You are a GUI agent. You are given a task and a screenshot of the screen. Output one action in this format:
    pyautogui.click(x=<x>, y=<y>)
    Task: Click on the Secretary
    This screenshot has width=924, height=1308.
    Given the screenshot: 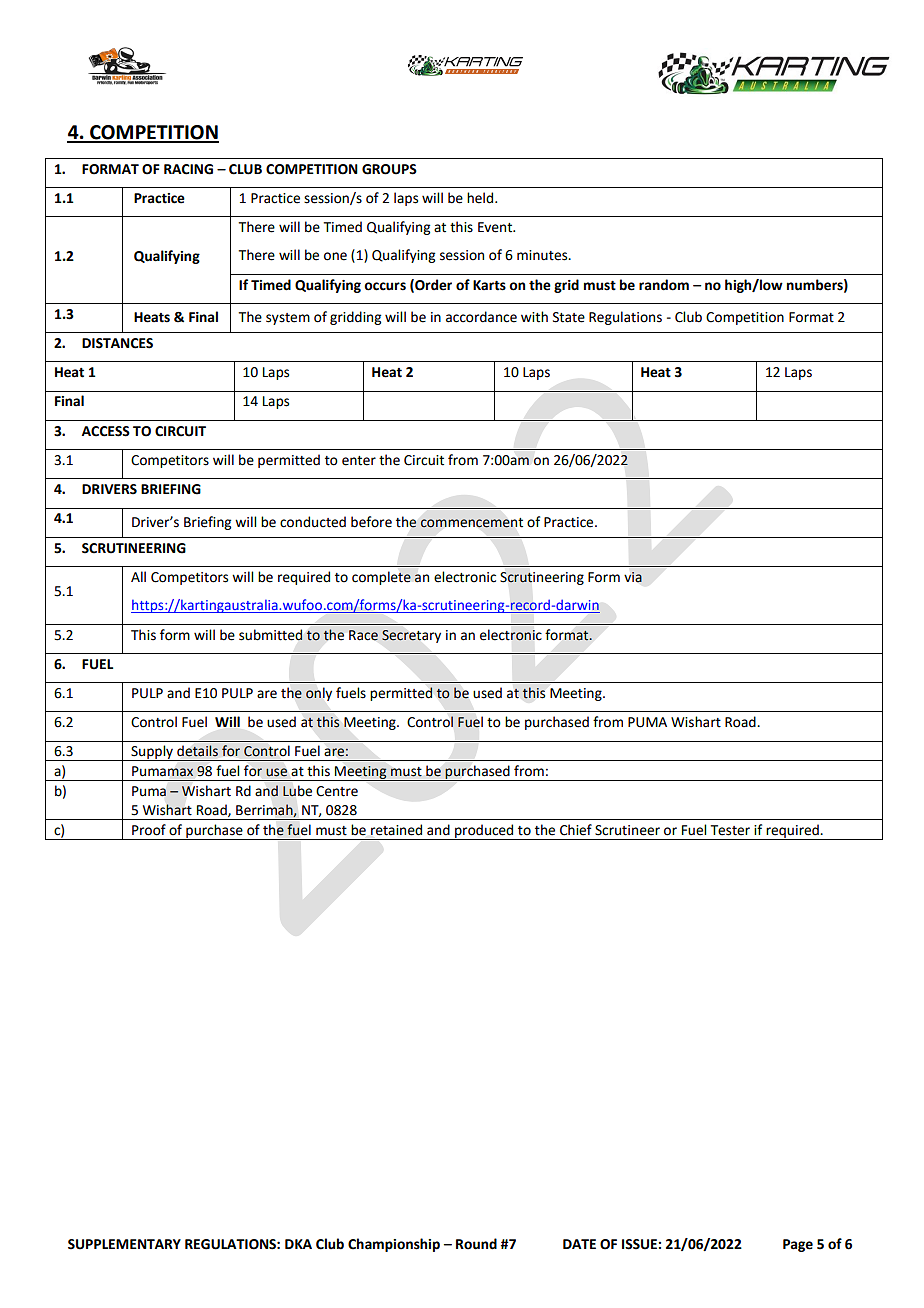 What is the action you would take?
    pyautogui.click(x=411, y=636)
